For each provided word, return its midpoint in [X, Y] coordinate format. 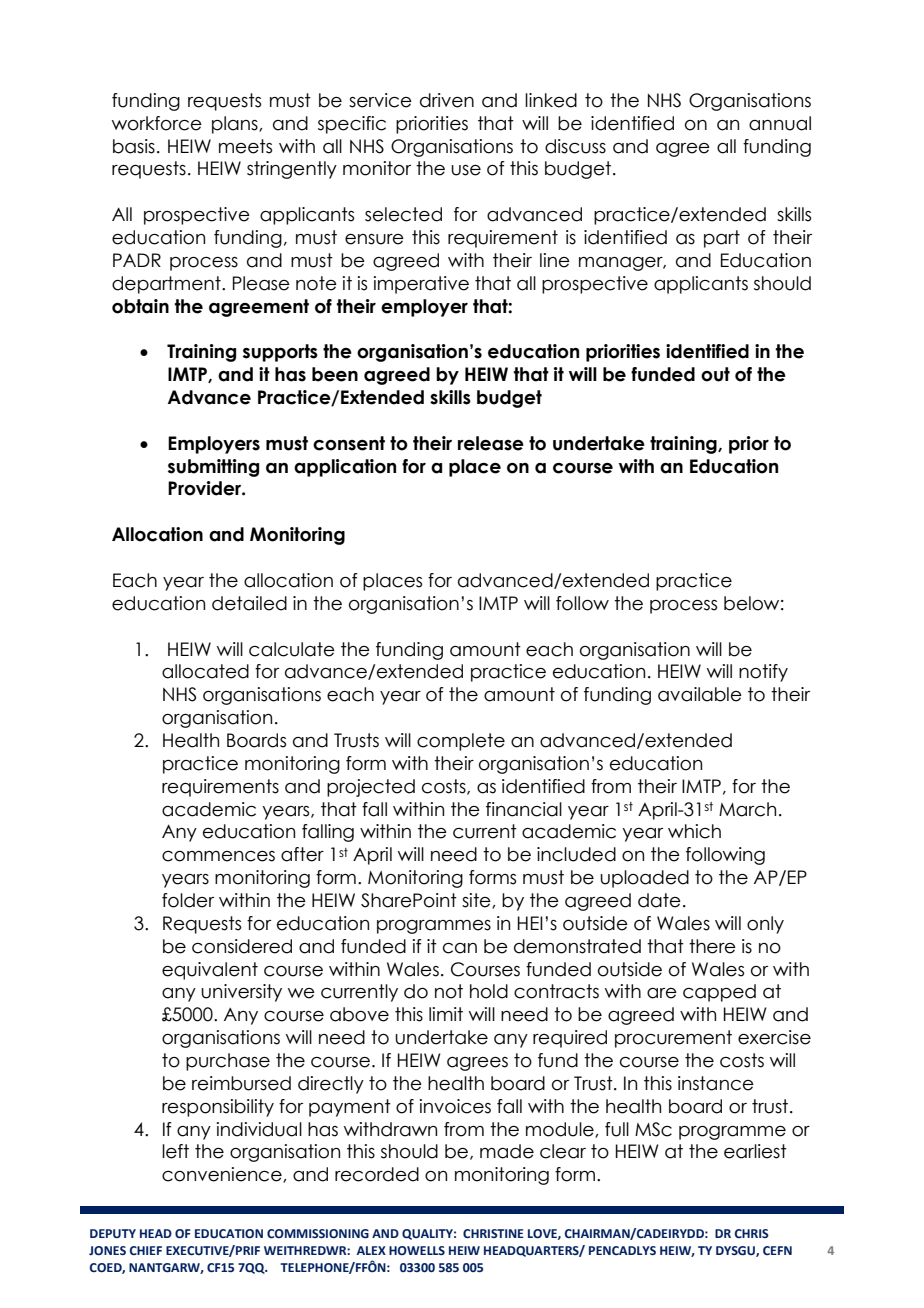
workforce [157, 123]
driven [447, 100]
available [700, 694]
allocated [205, 671]
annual [780, 123]
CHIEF [146, 1250]
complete [461, 742]
